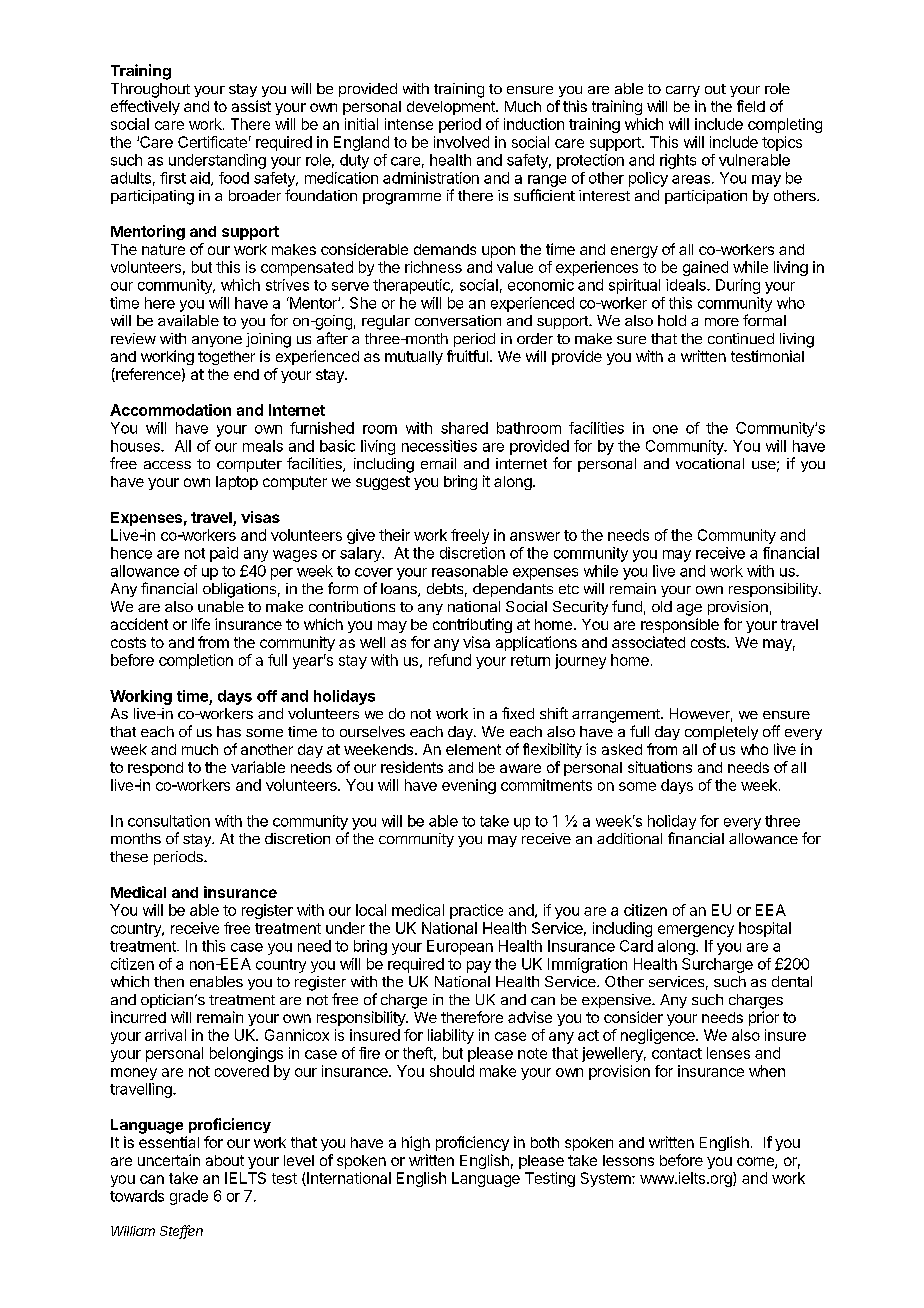  Describe the element at coordinates (237, 483) in the screenshot. I see `laptop` at that location.
